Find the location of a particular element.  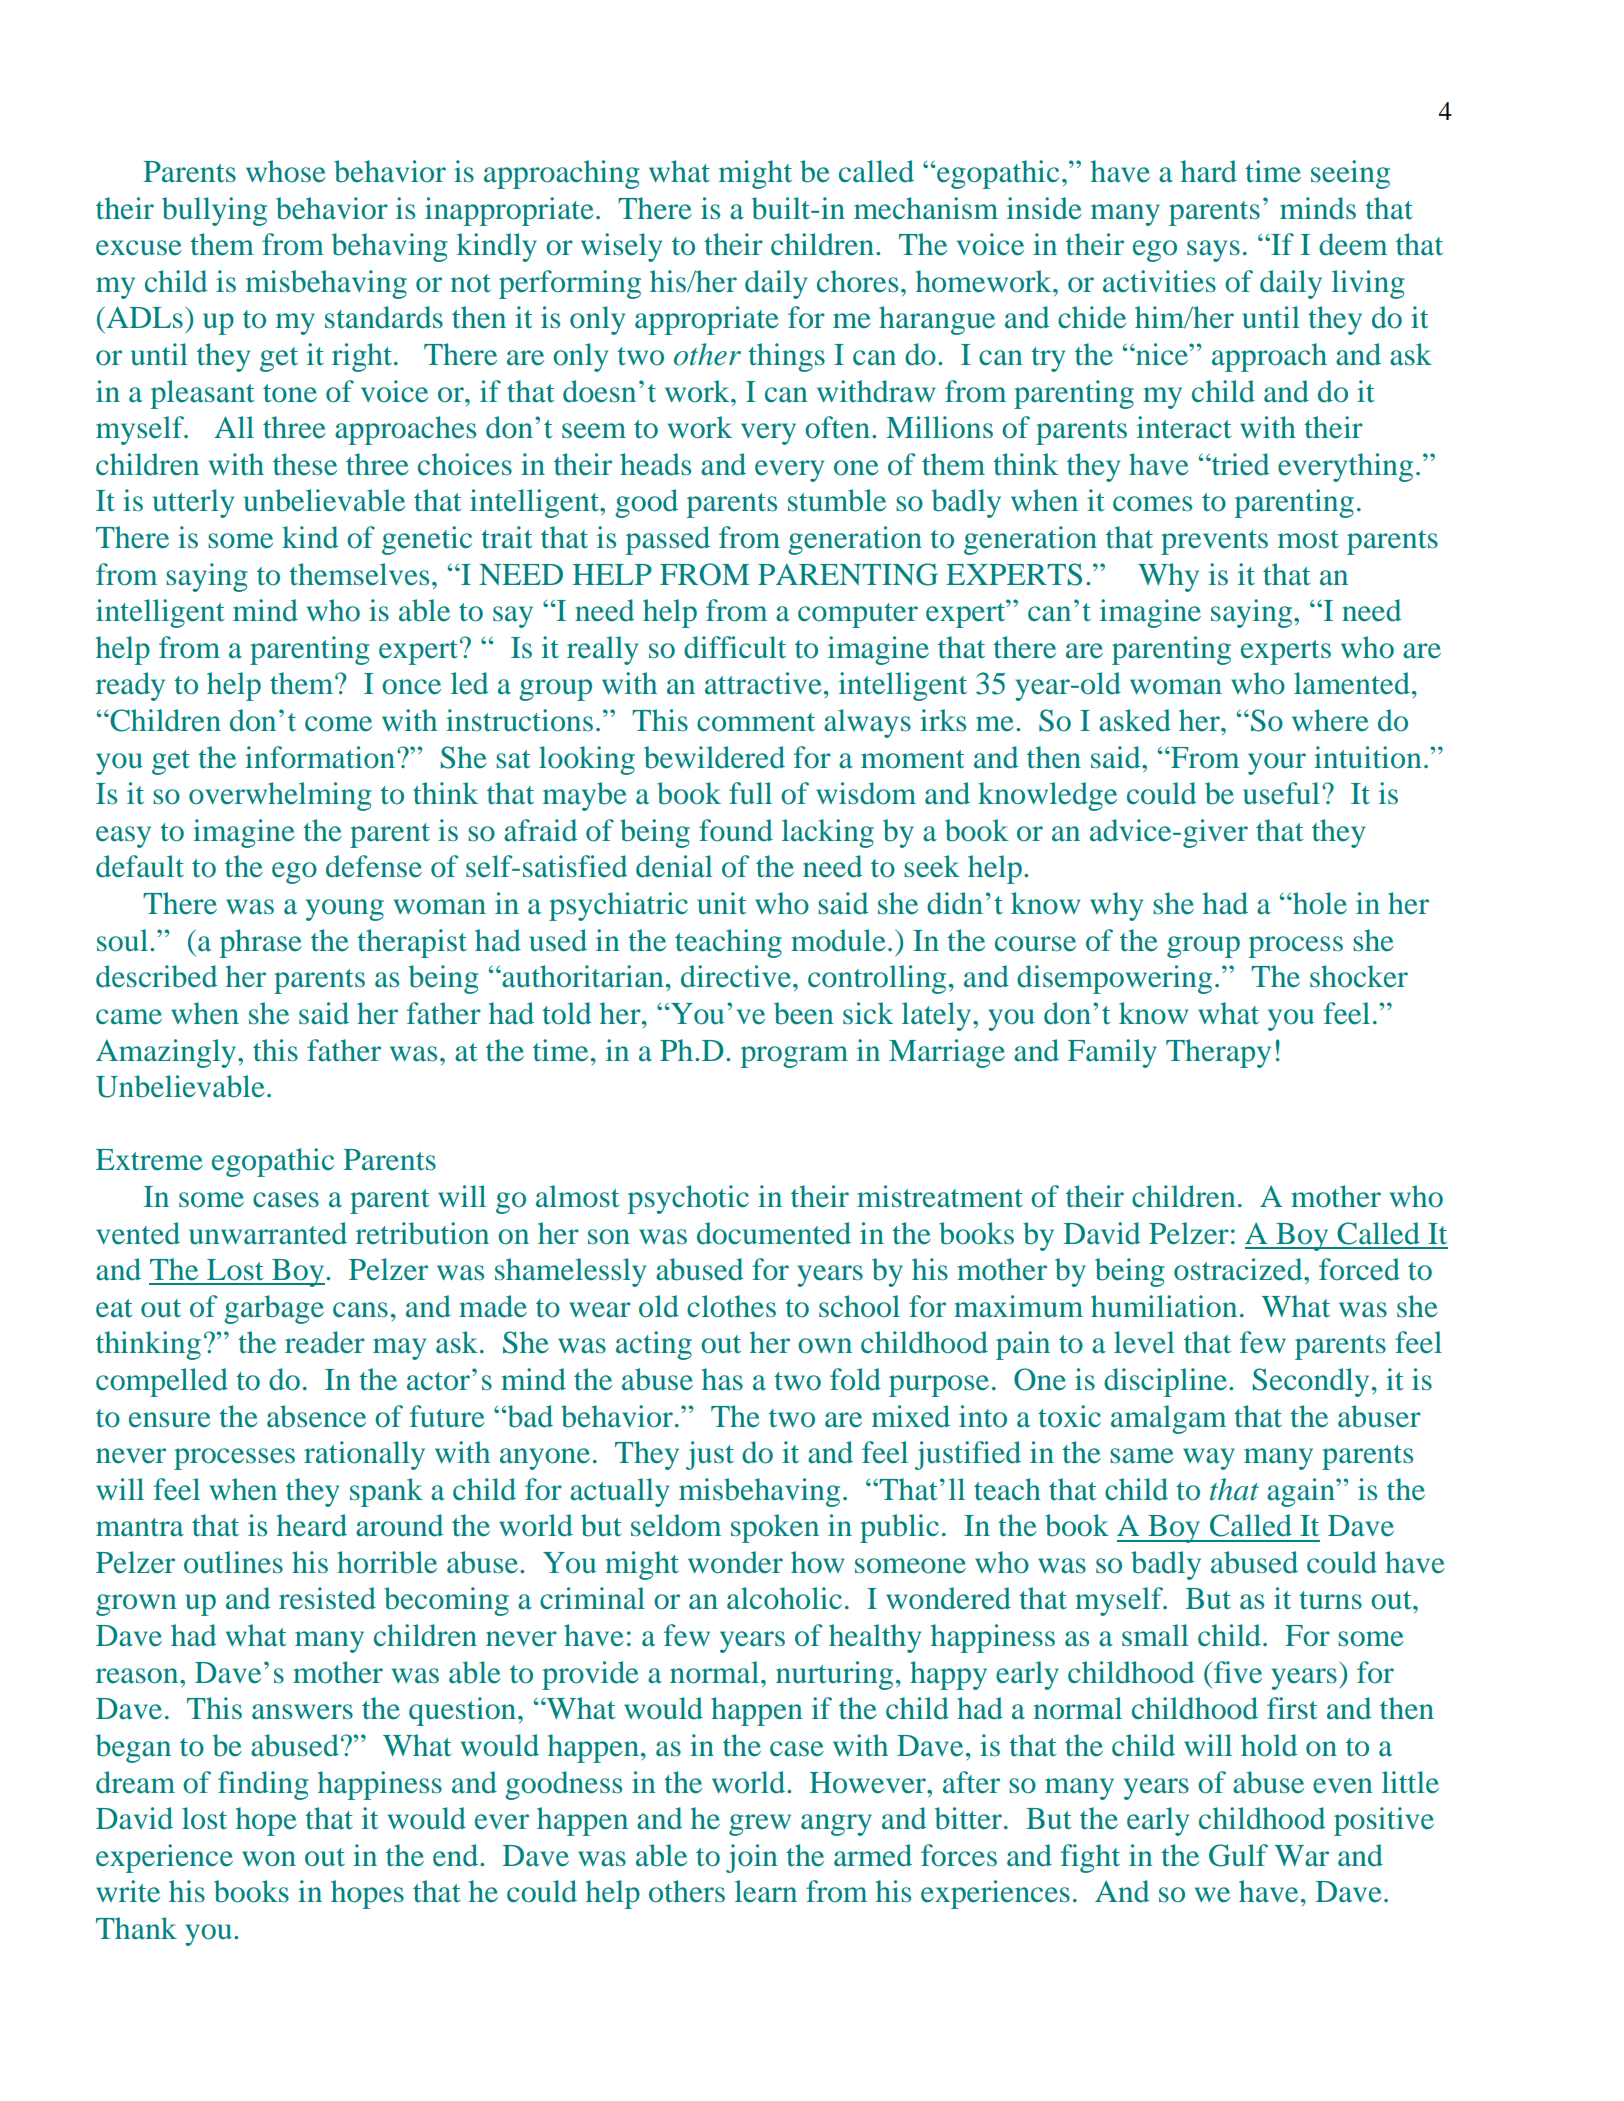

garbage is located at coordinates (274, 1309).
